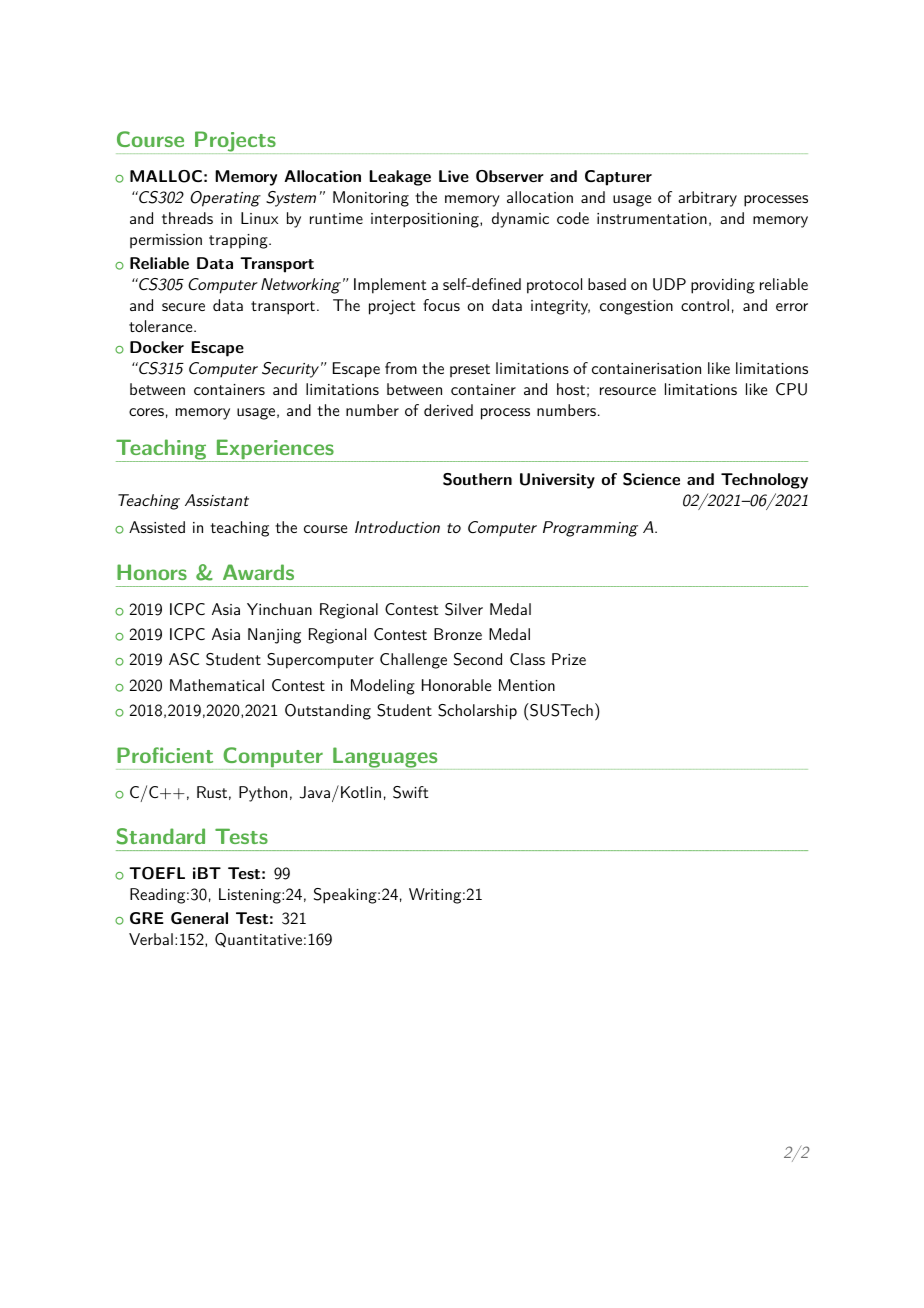 The width and height of the document is (924, 1308). I want to click on Security, so click(290, 370).
